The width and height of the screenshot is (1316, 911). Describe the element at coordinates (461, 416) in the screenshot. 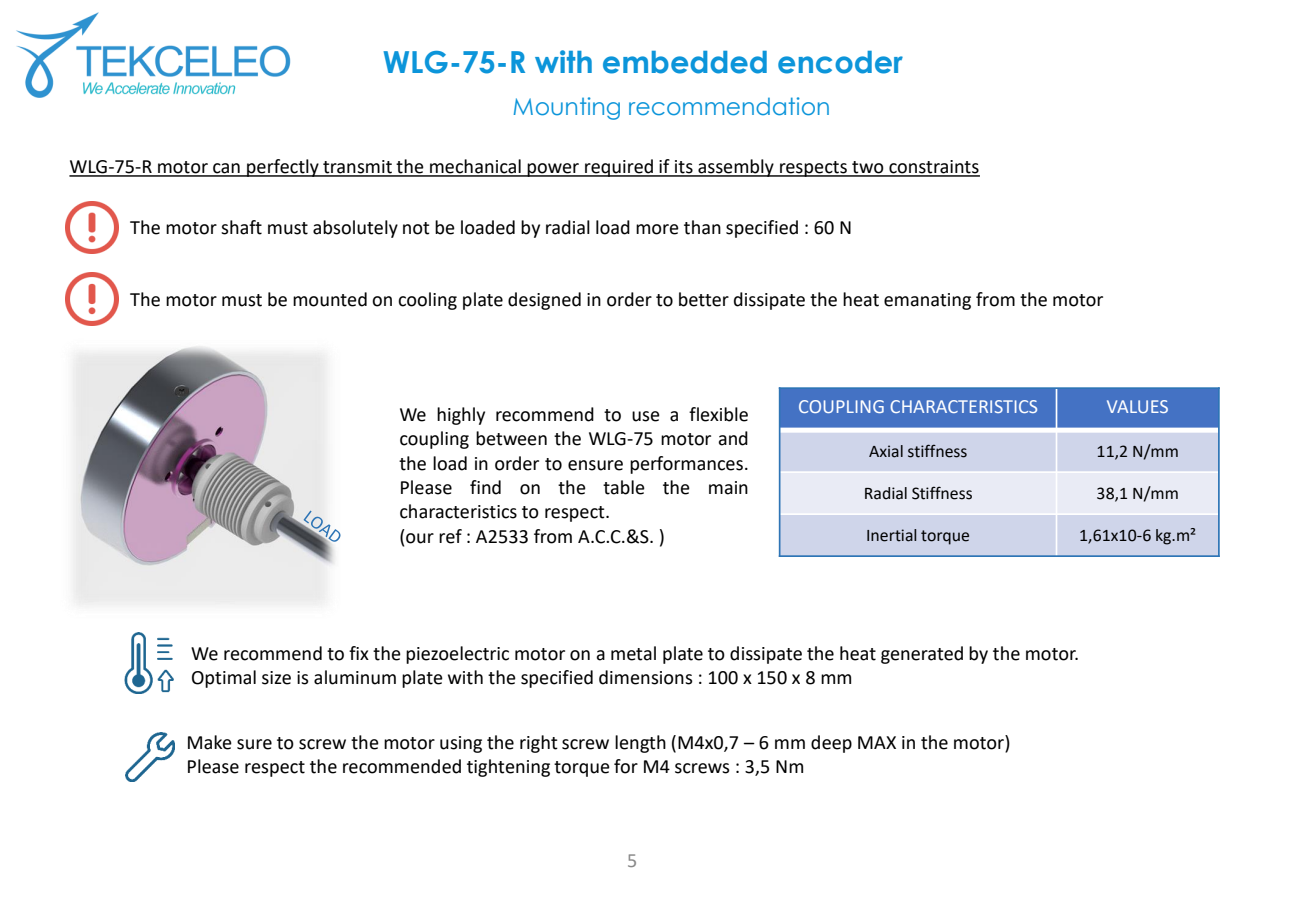

I see `highly` at that location.
